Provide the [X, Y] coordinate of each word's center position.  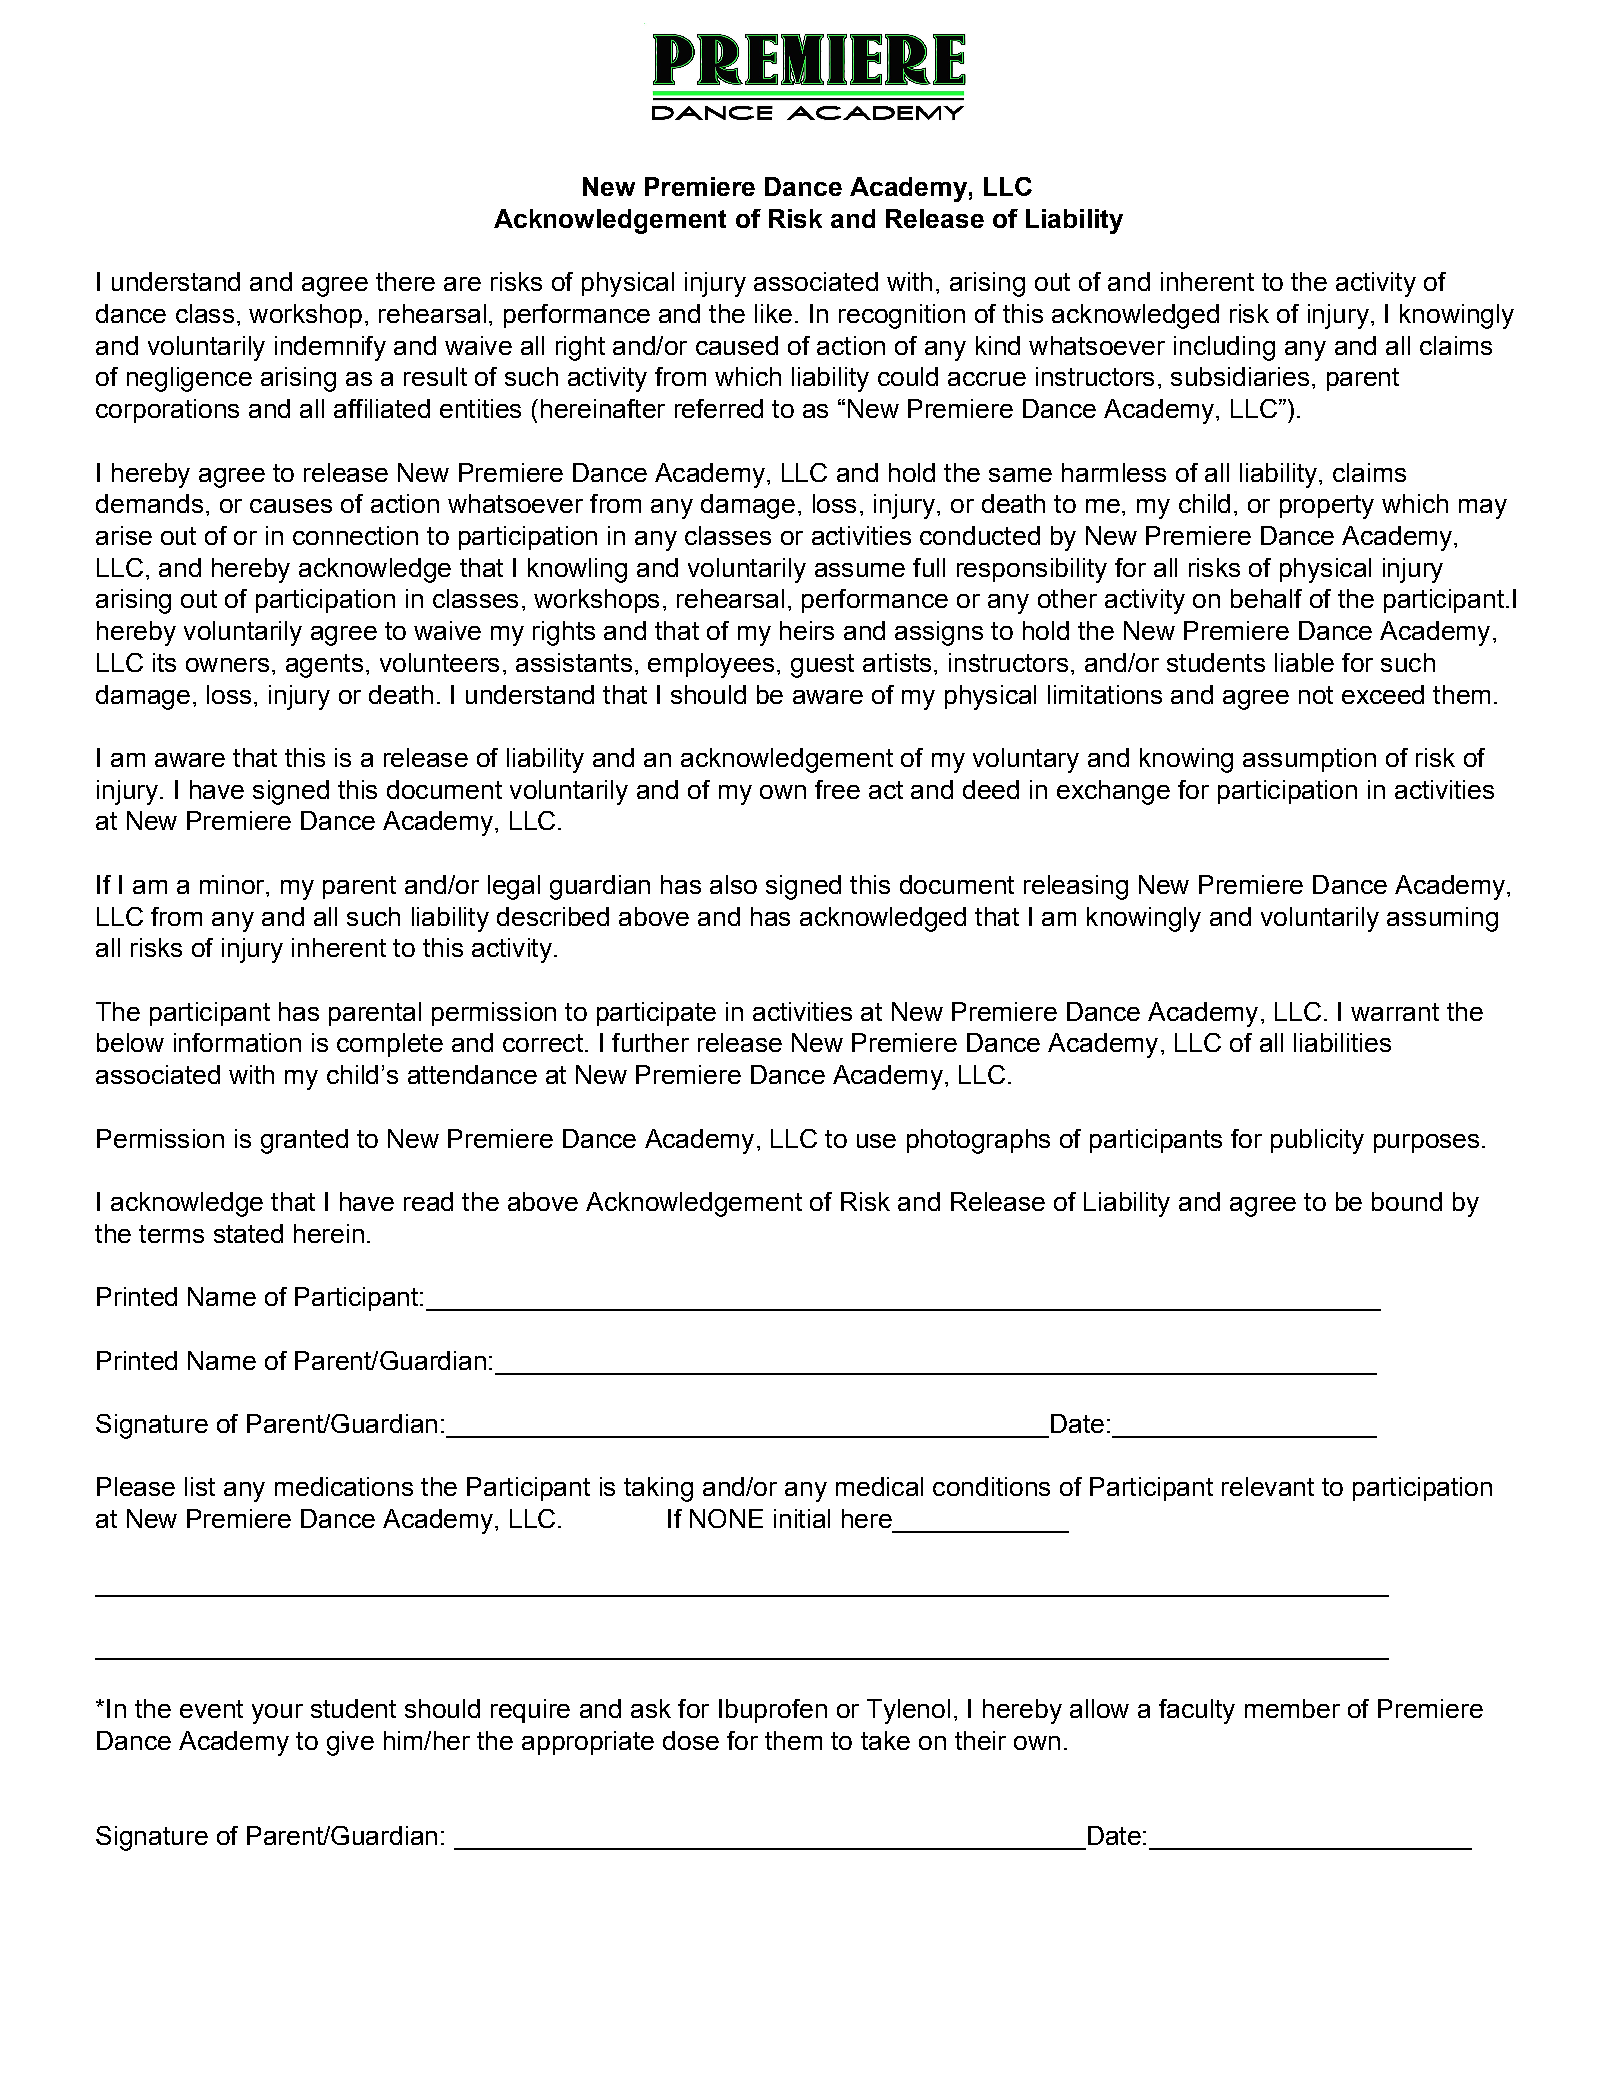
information [237, 1042]
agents [324, 666]
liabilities [1342, 1042]
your [277, 1714]
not [1316, 695]
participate [656, 1014]
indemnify [330, 348]
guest [822, 666]
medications [344, 1486]
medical [879, 1486]
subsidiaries [1240, 376]
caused [737, 345]
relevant [1268, 1486]
